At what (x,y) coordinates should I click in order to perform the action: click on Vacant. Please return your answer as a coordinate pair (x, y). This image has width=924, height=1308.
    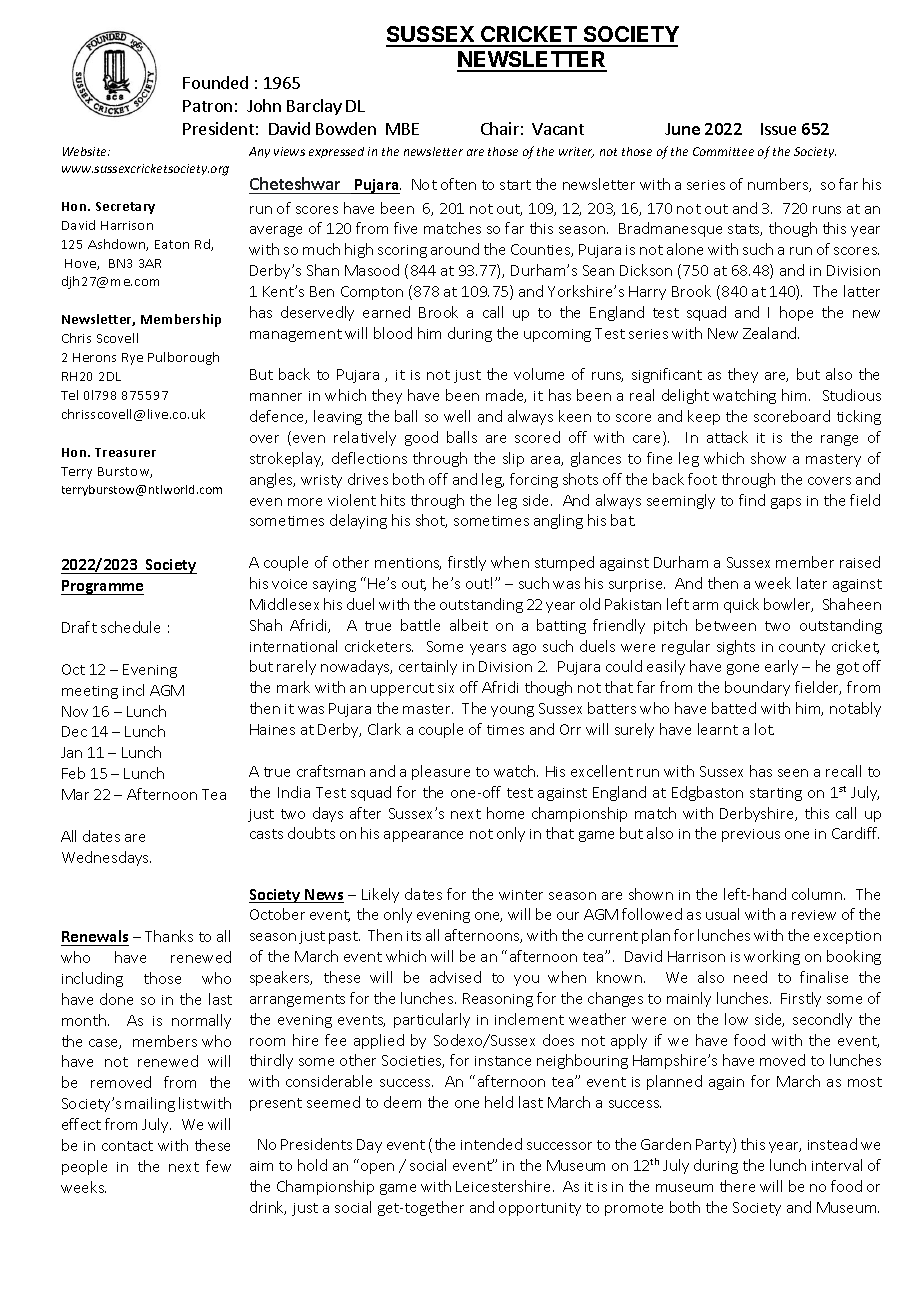
    Looking at the image, I should click on (558, 129).
